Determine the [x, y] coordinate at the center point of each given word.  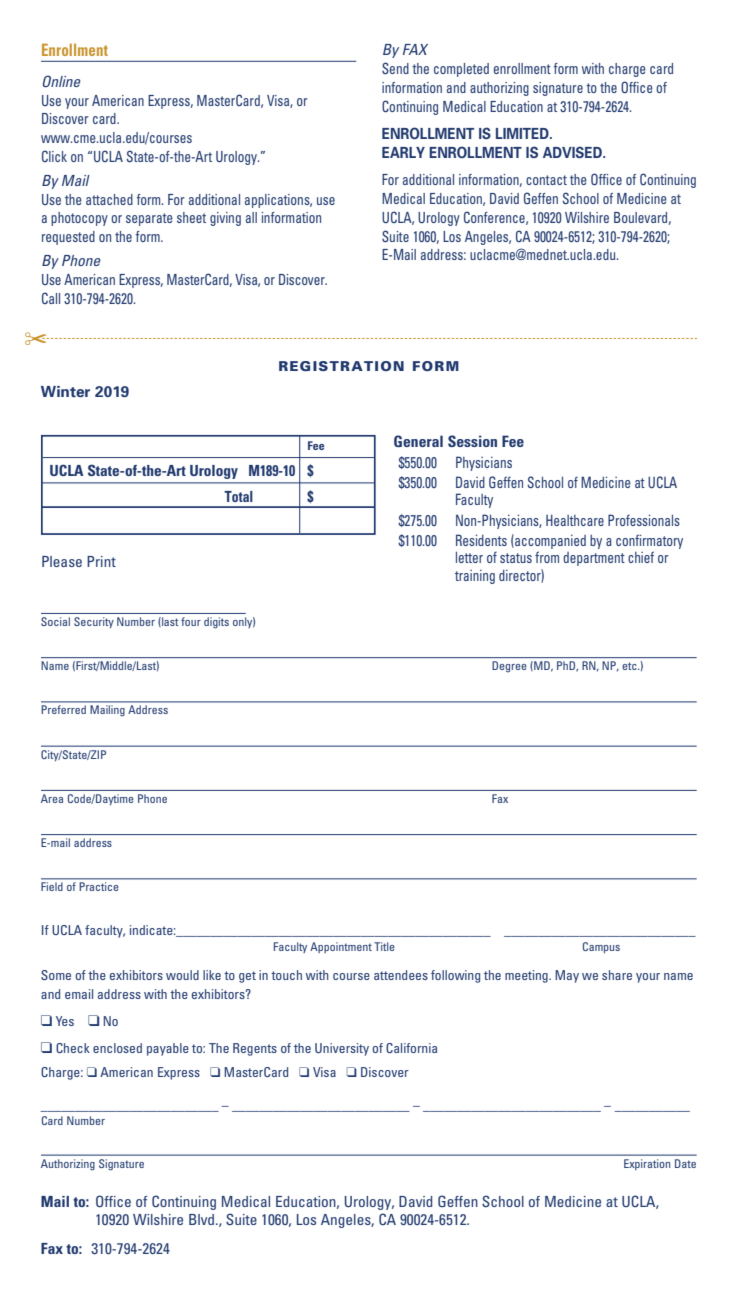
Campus [601, 947]
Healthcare [575, 520]
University [342, 1049]
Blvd [203, 1219]
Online [61, 81]
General [418, 441]
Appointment [341, 947]
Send [395, 68]
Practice [99, 886]
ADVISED [573, 152]
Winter [65, 391]
